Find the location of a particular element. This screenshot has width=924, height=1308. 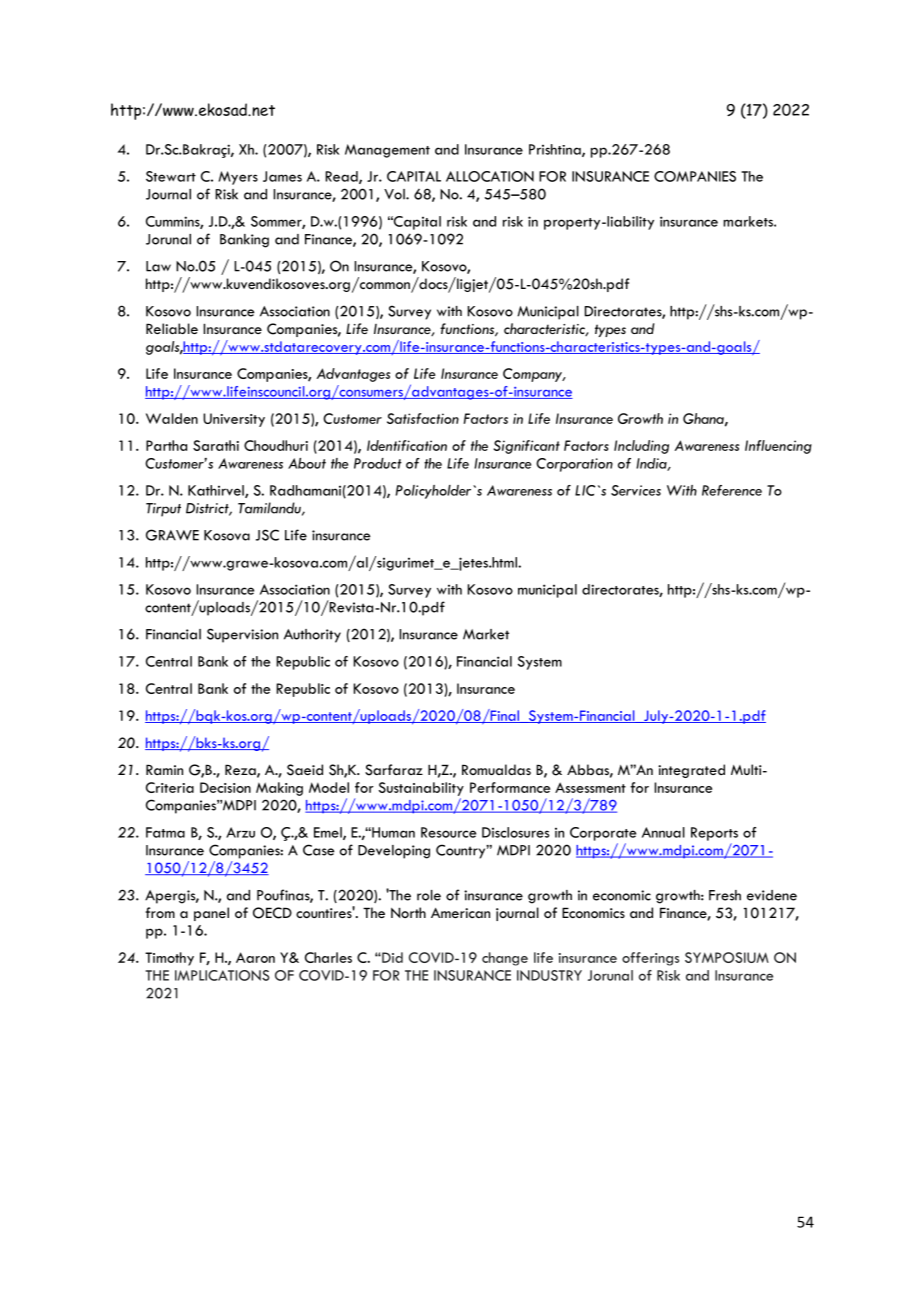

Supervision is located at coordinates (242, 635).
